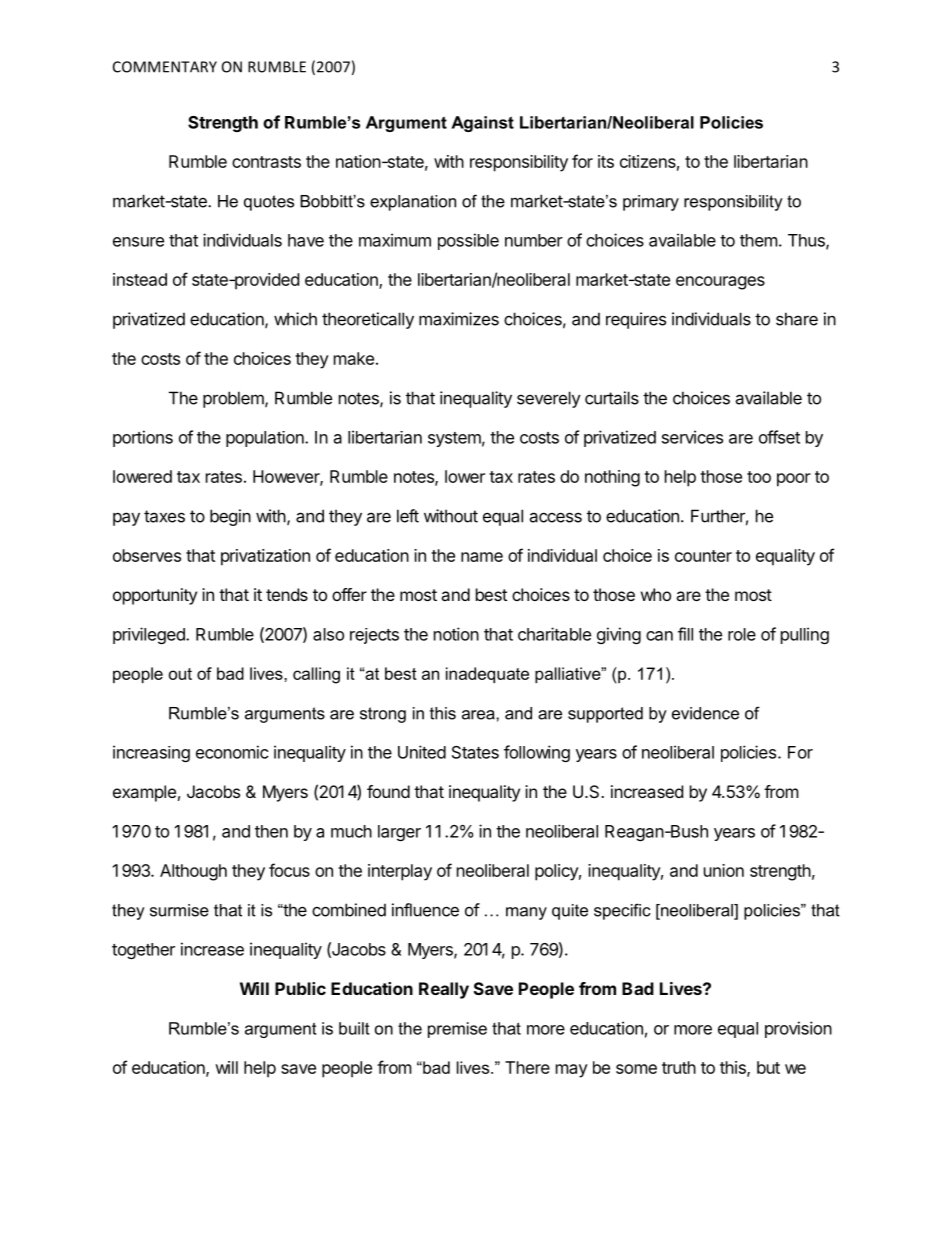 The image size is (952, 1233). I want to click on Against, so click(482, 124).
